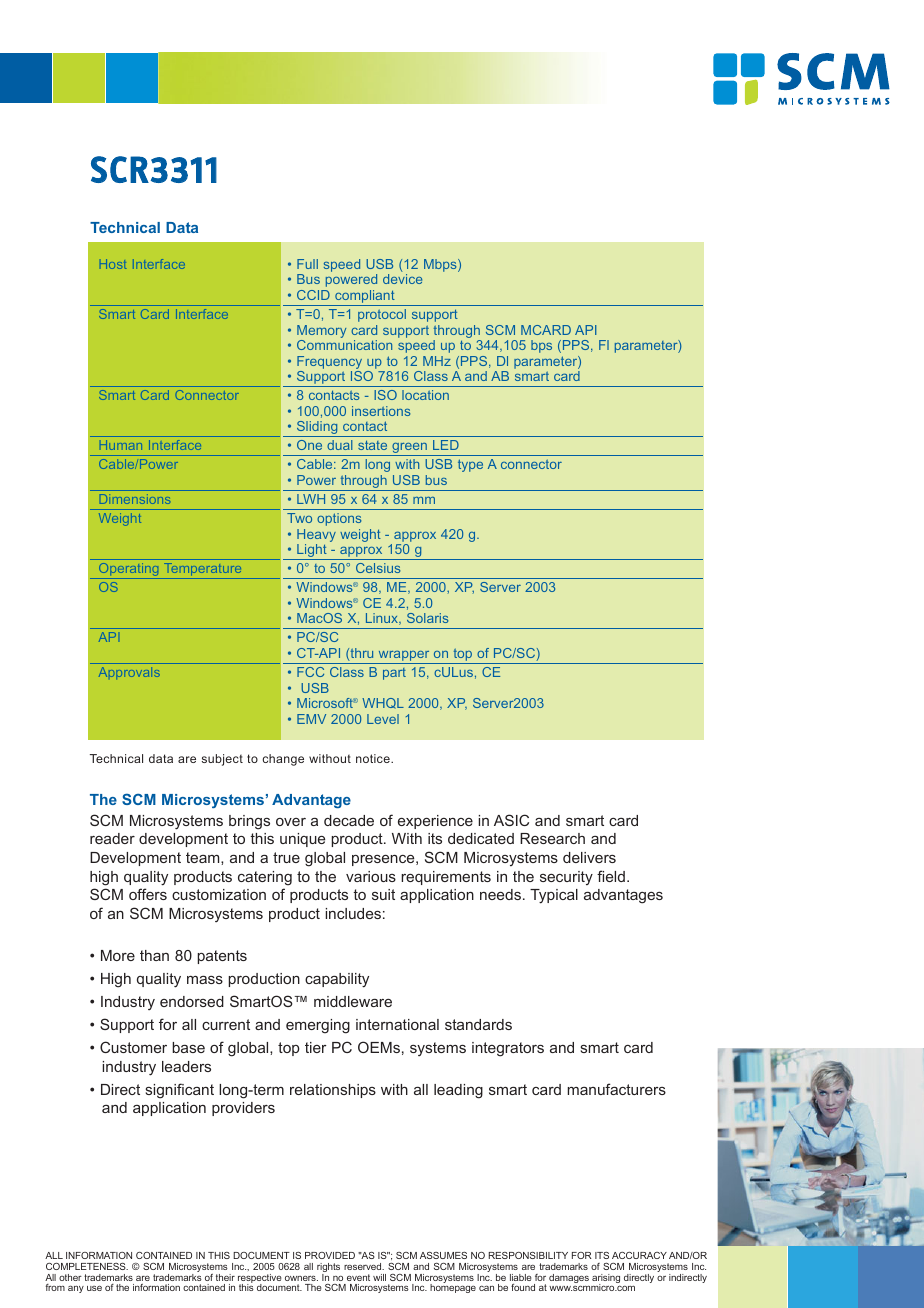 The height and width of the image is (1308, 924). I want to click on Dimensions, so click(135, 499).
